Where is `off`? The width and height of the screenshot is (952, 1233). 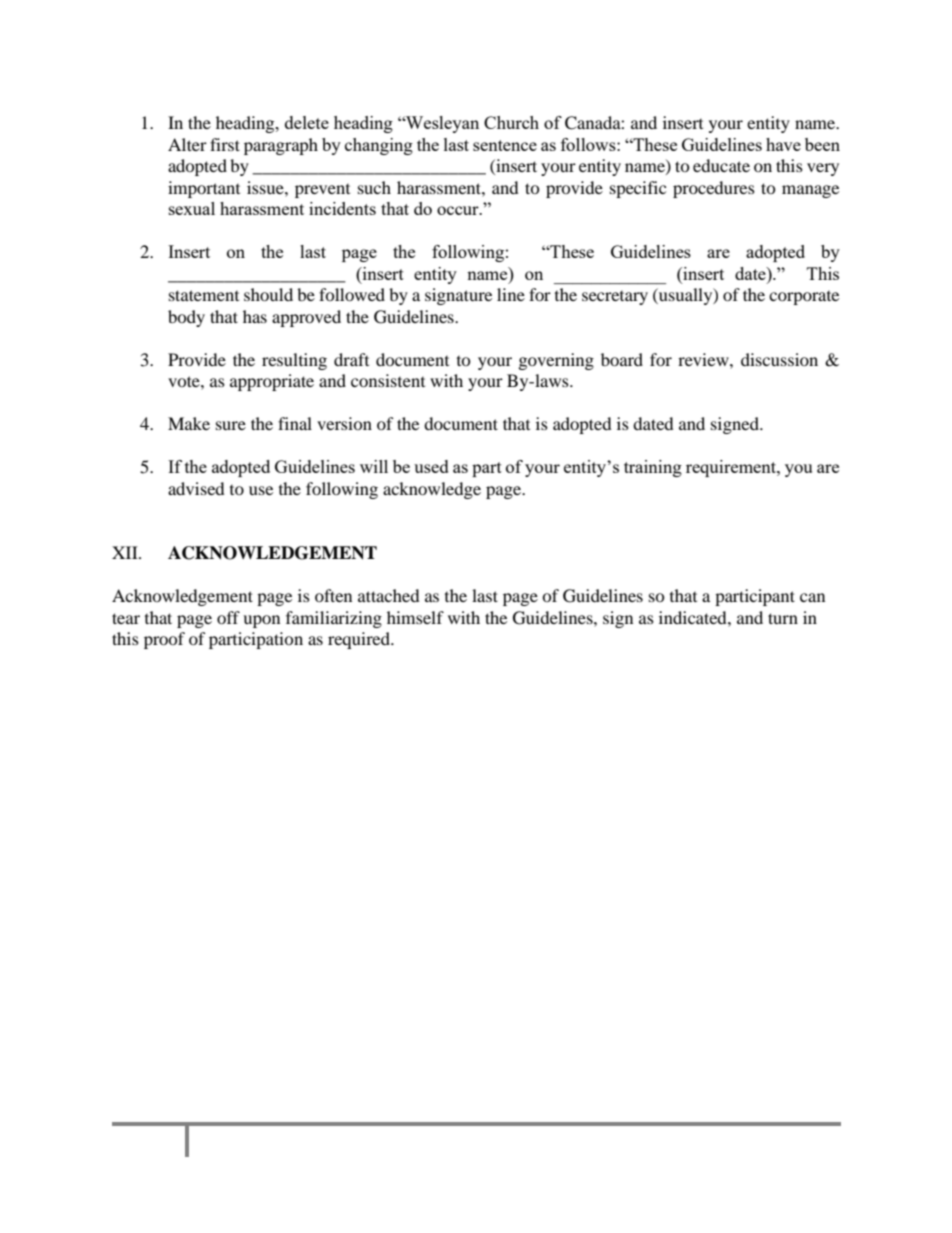 off is located at coordinates (228, 617).
